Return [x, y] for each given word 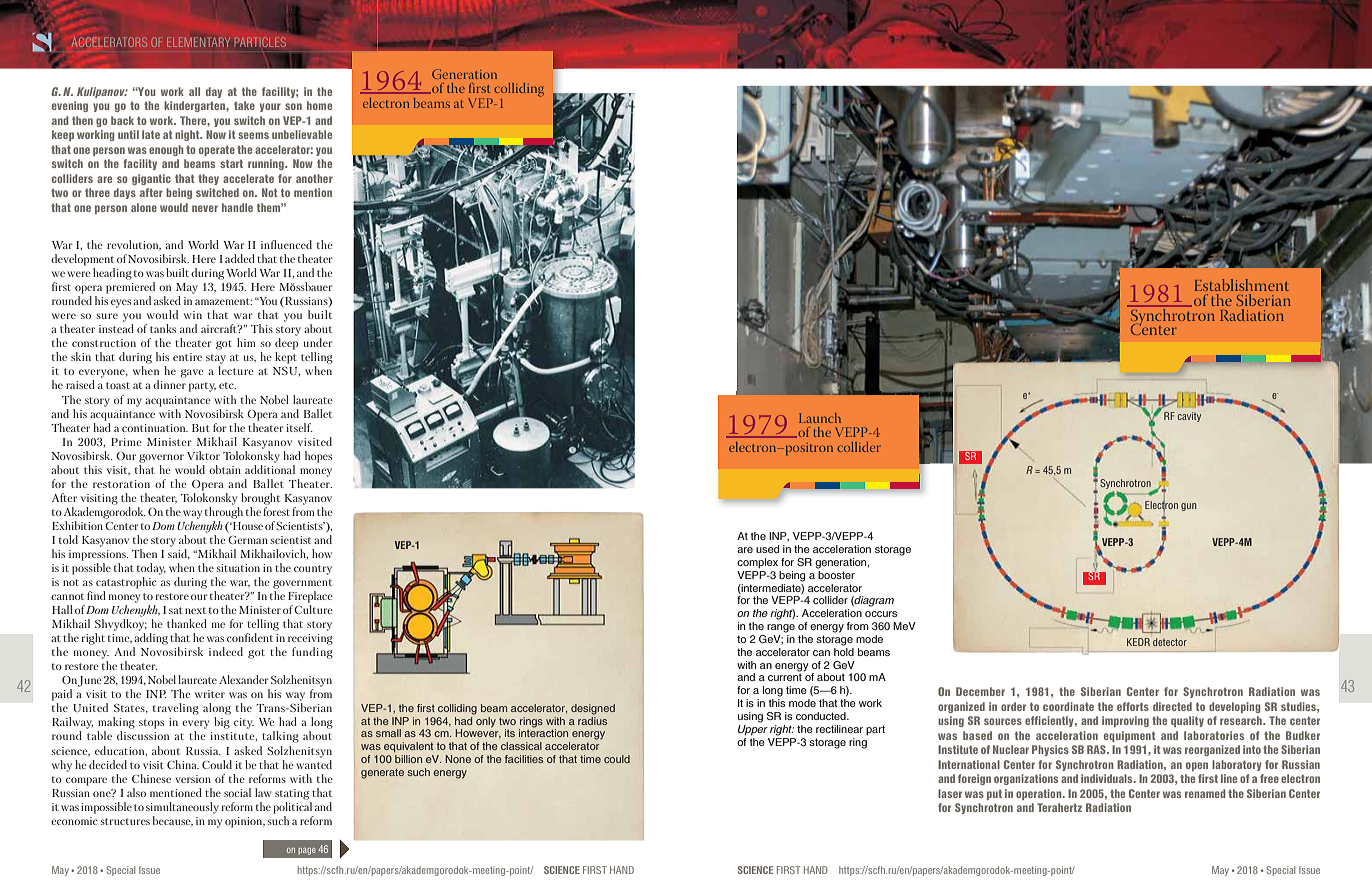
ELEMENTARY [198, 42]
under [318, 342]
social [237, 792]
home [319, 105]
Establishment [1241, 285]
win [193, 315]
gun [1188, 507]
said [179, 554]
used [767, 549]
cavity [1189, 417]
